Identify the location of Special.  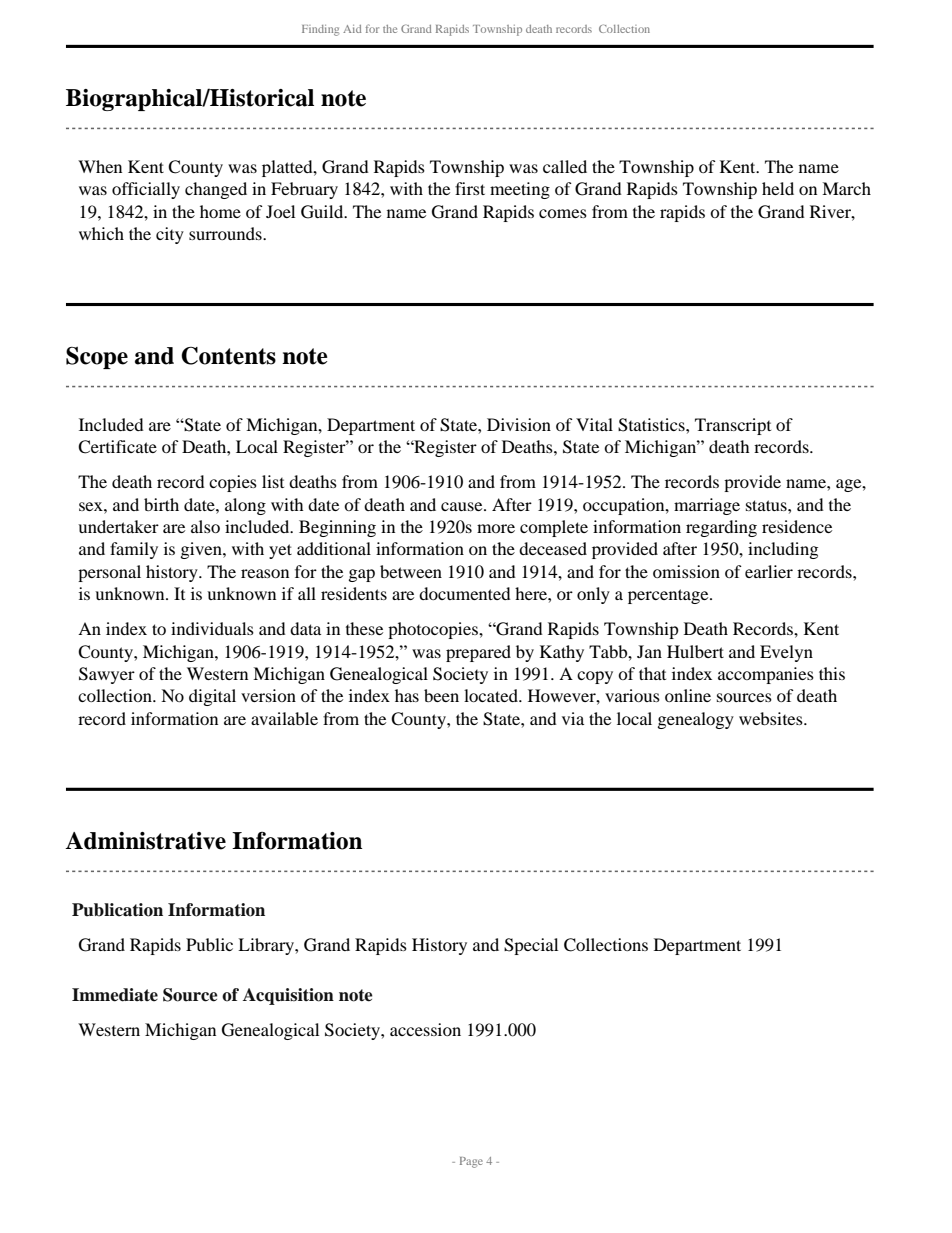
(531, 946).
